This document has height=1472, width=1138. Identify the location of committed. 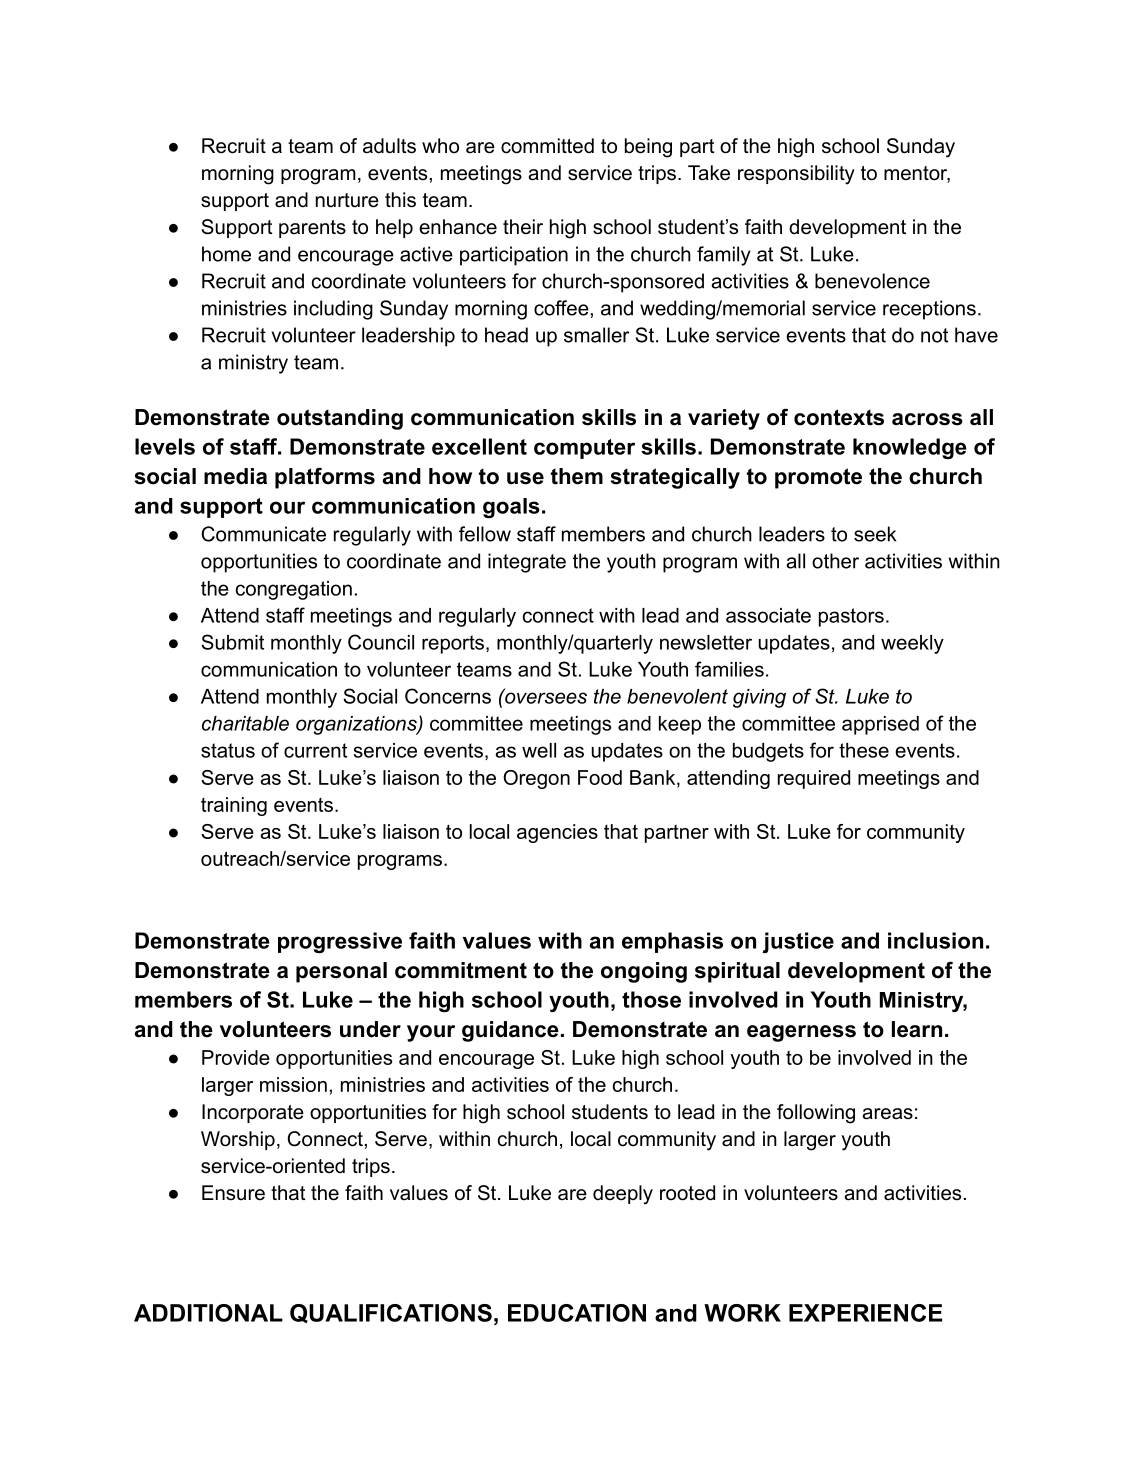
(547, 146).
